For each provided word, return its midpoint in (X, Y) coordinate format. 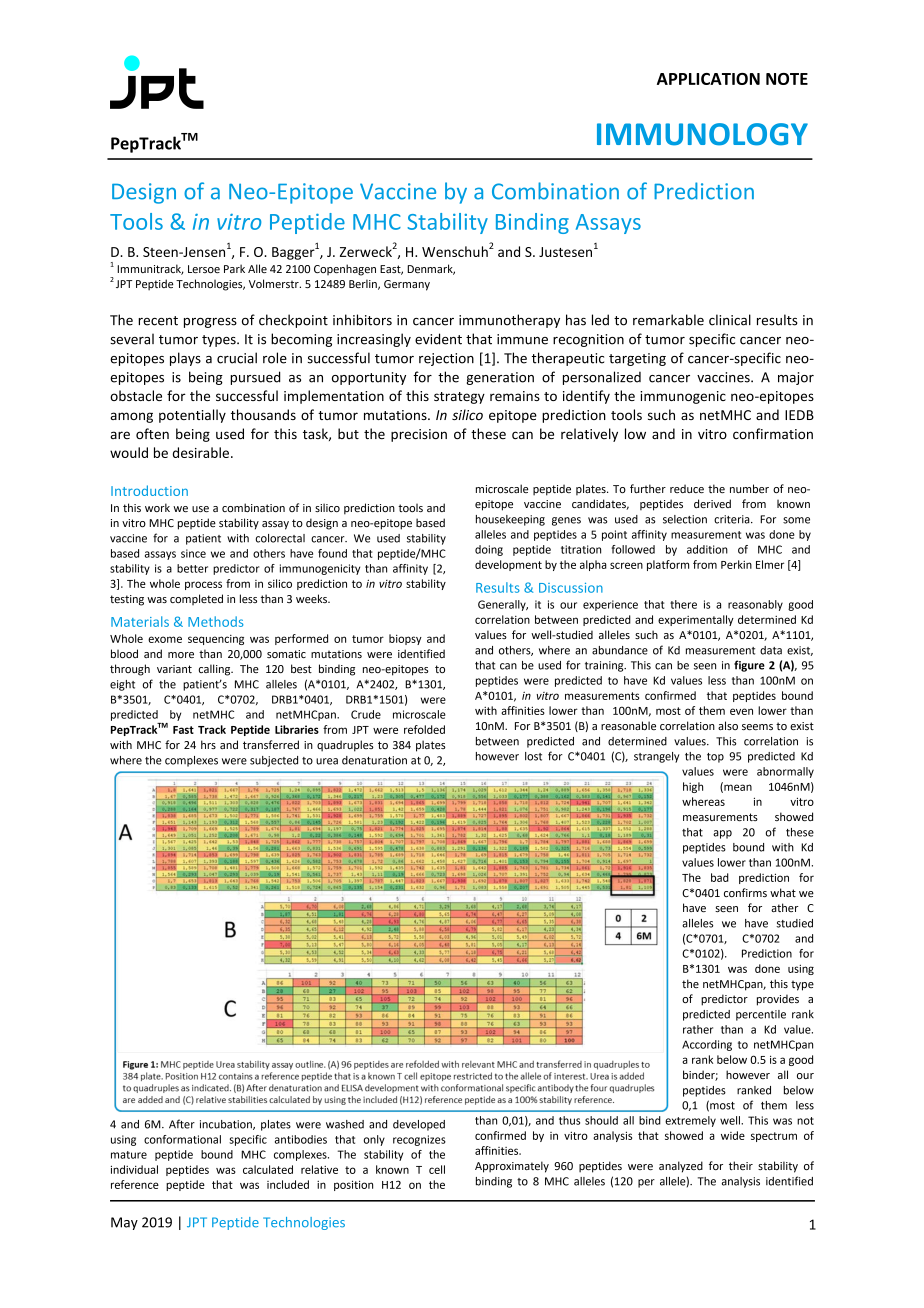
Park (234, 268)
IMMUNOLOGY (702, 134)
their (741, 1165)
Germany (407, 285)
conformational (182, 1139)
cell (437, 1169)
